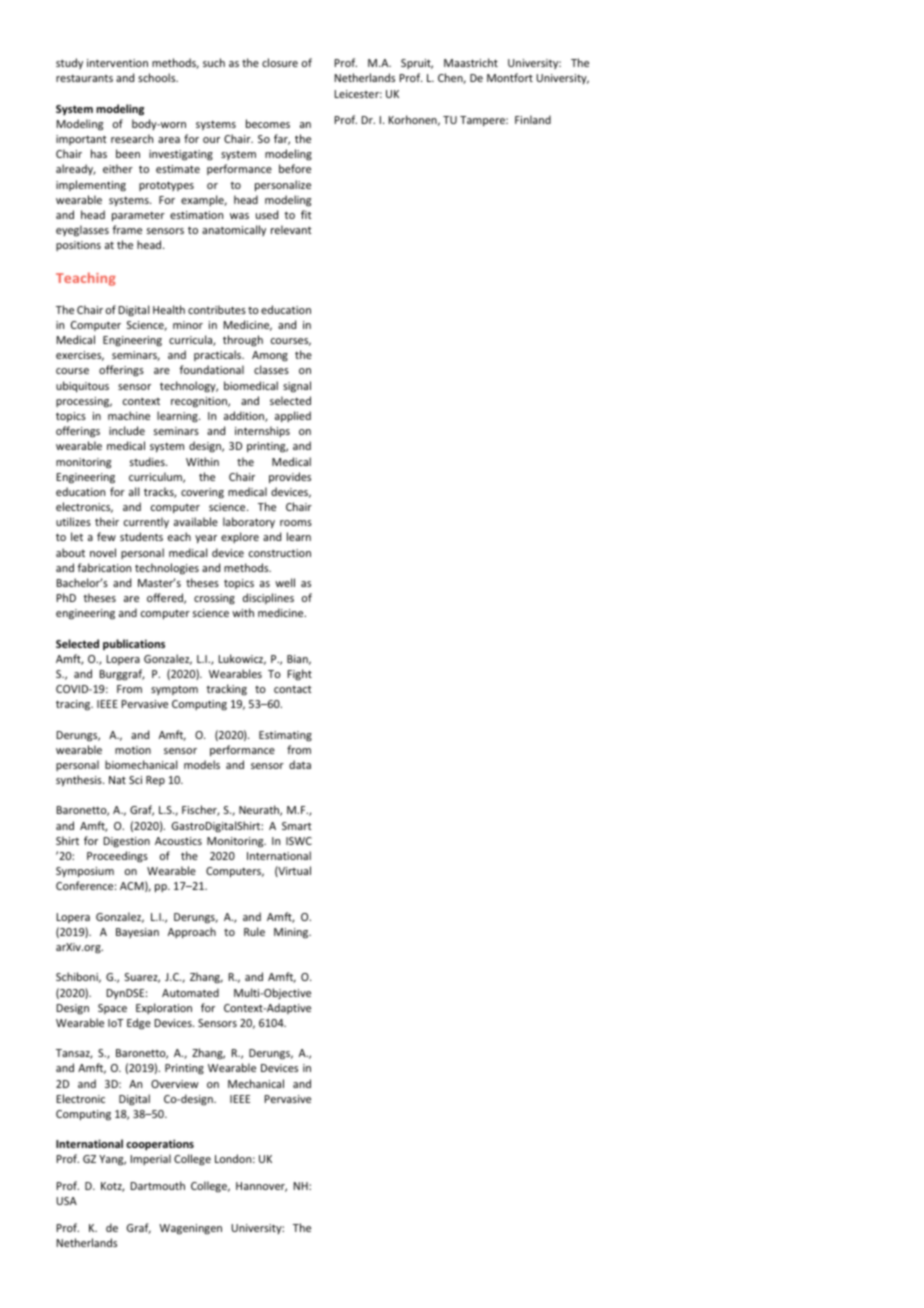 Image resolution: width=924 pixels, height=1308 pixels. Describe the element at coordinates (127, 842) in the page. I see `Digestion` at that location.
